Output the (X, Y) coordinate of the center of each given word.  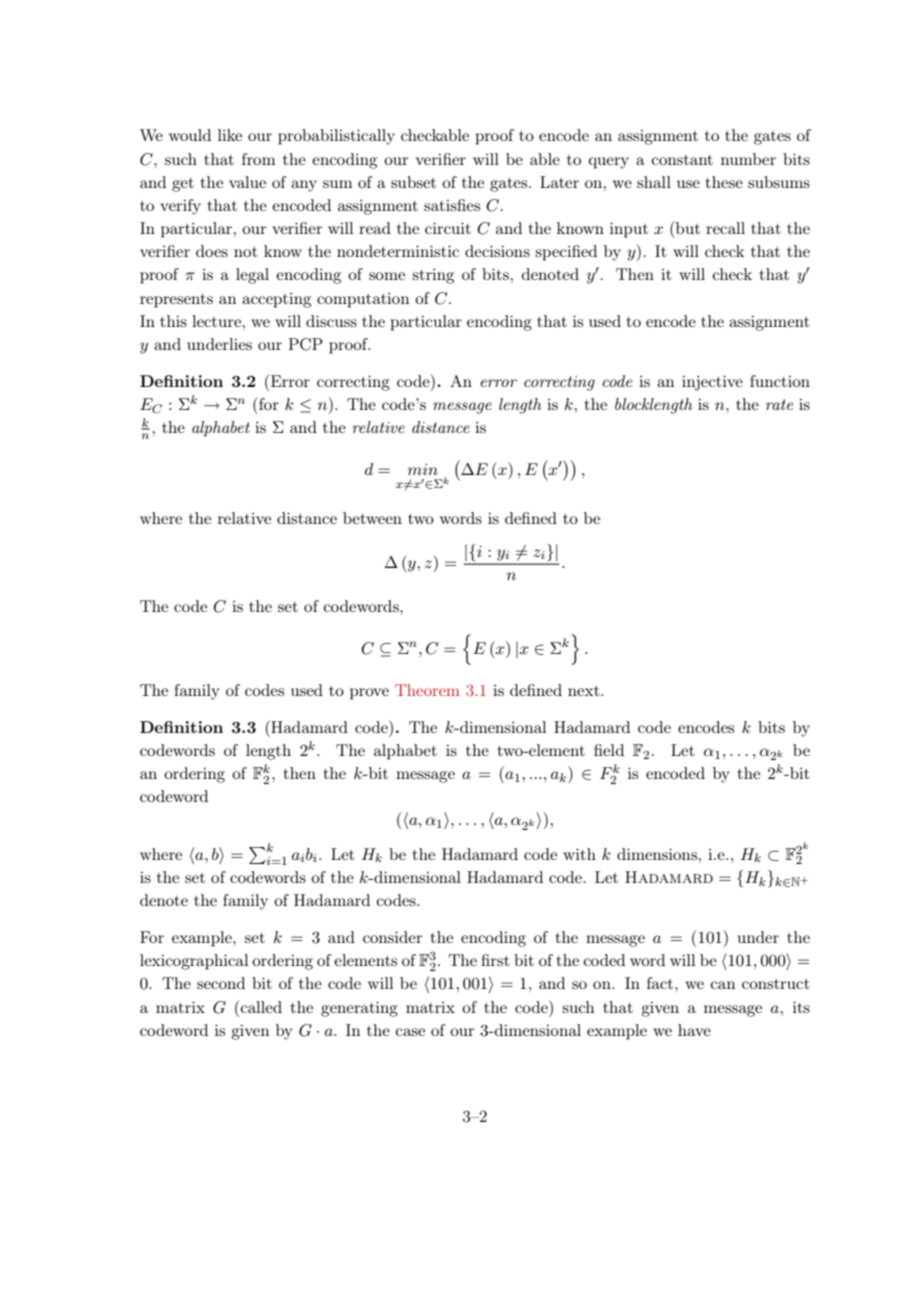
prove (369, 694)
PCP (306, 344)
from (258, 159)
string (433, 276)
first (495, 960)
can (723, 985)
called (260, 1006)
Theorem (427, 690)
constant (682, 160)
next (585, 691)
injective (712, 383)
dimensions (658, 854)
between (372, 518)
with (579, 854)
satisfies (452, 205)
